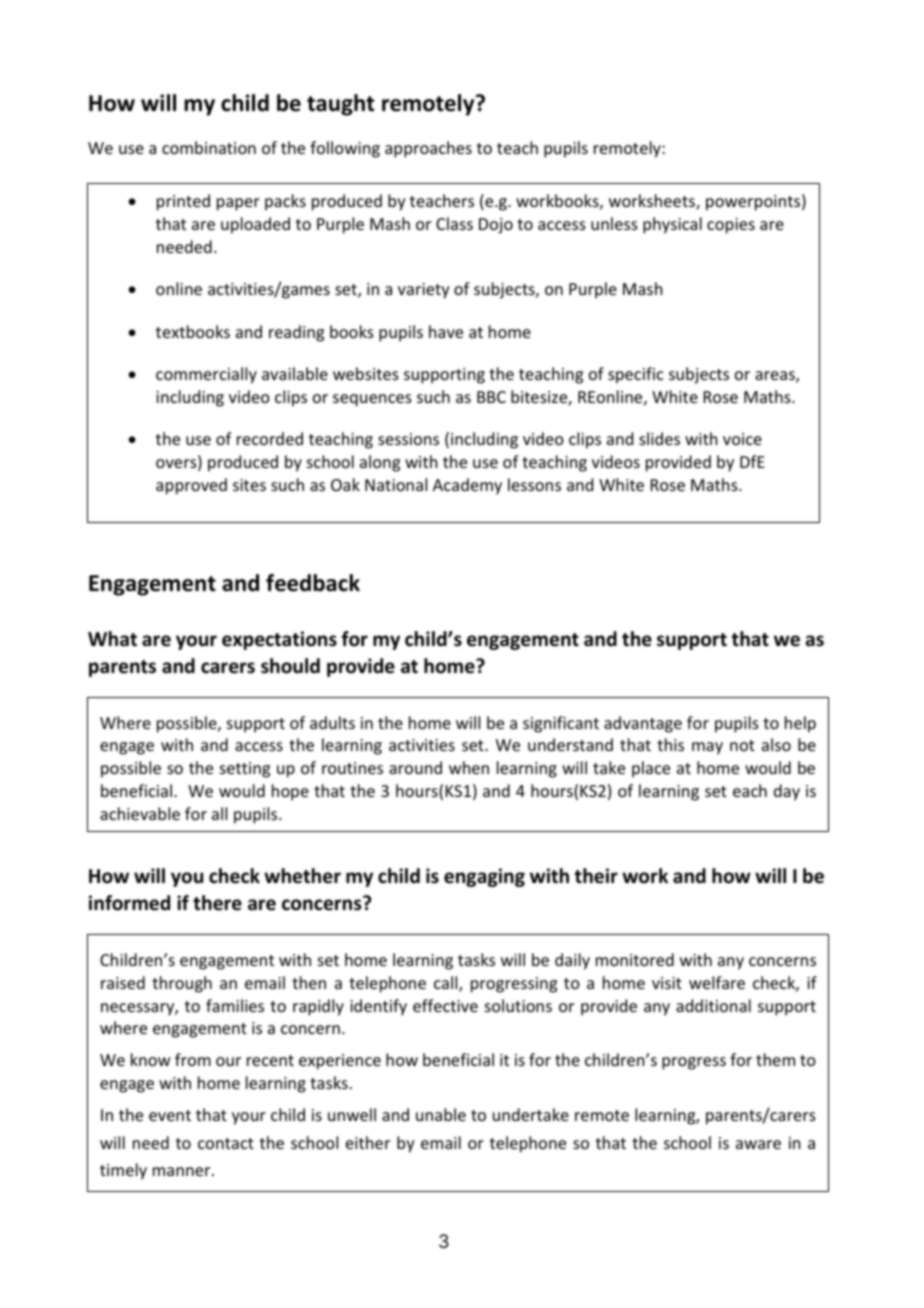 The width and height of the page is (924, 1308). I want to click on commercially, so click(206, 375).
